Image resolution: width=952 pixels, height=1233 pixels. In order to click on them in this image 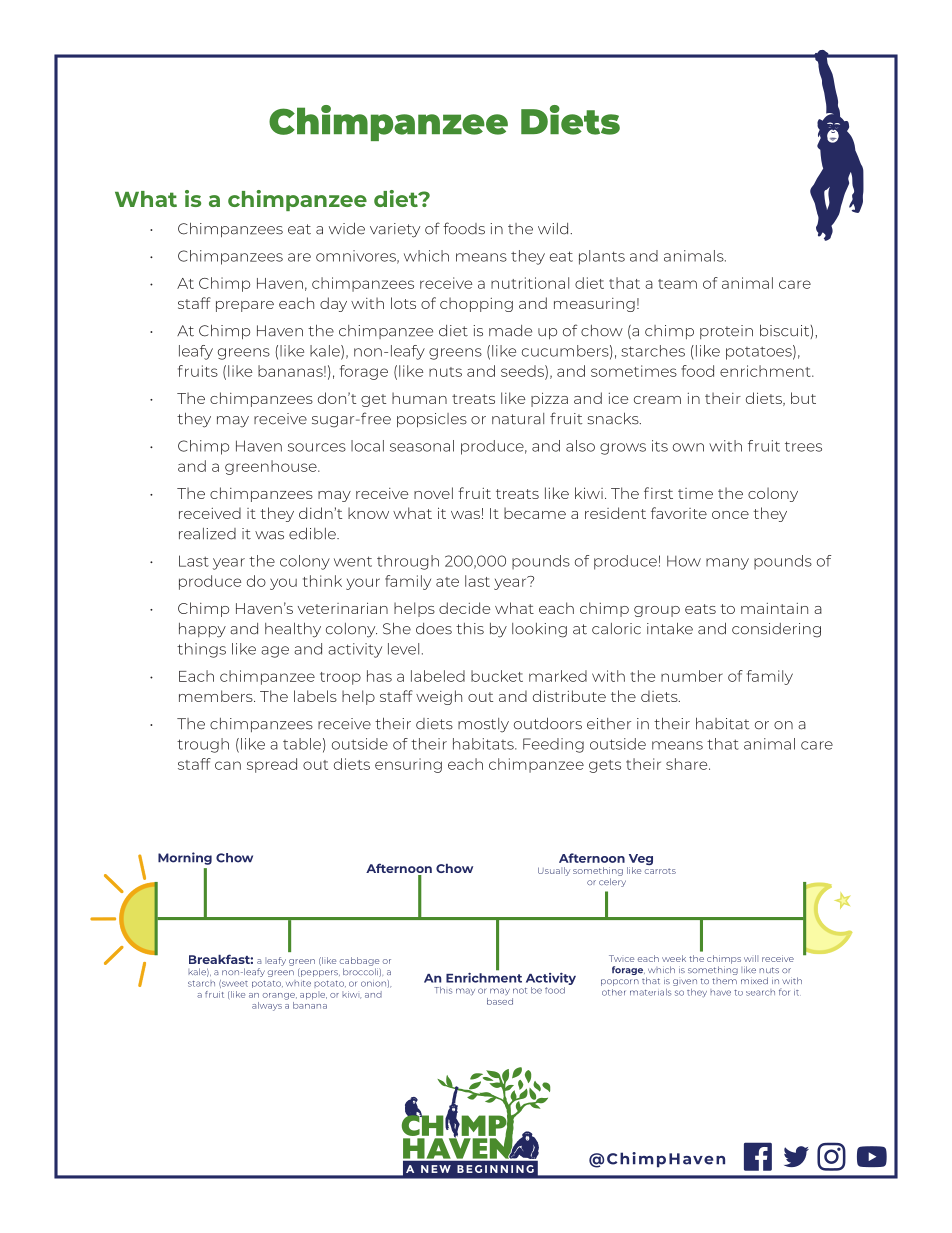, I will do `click(724, 981)`.
